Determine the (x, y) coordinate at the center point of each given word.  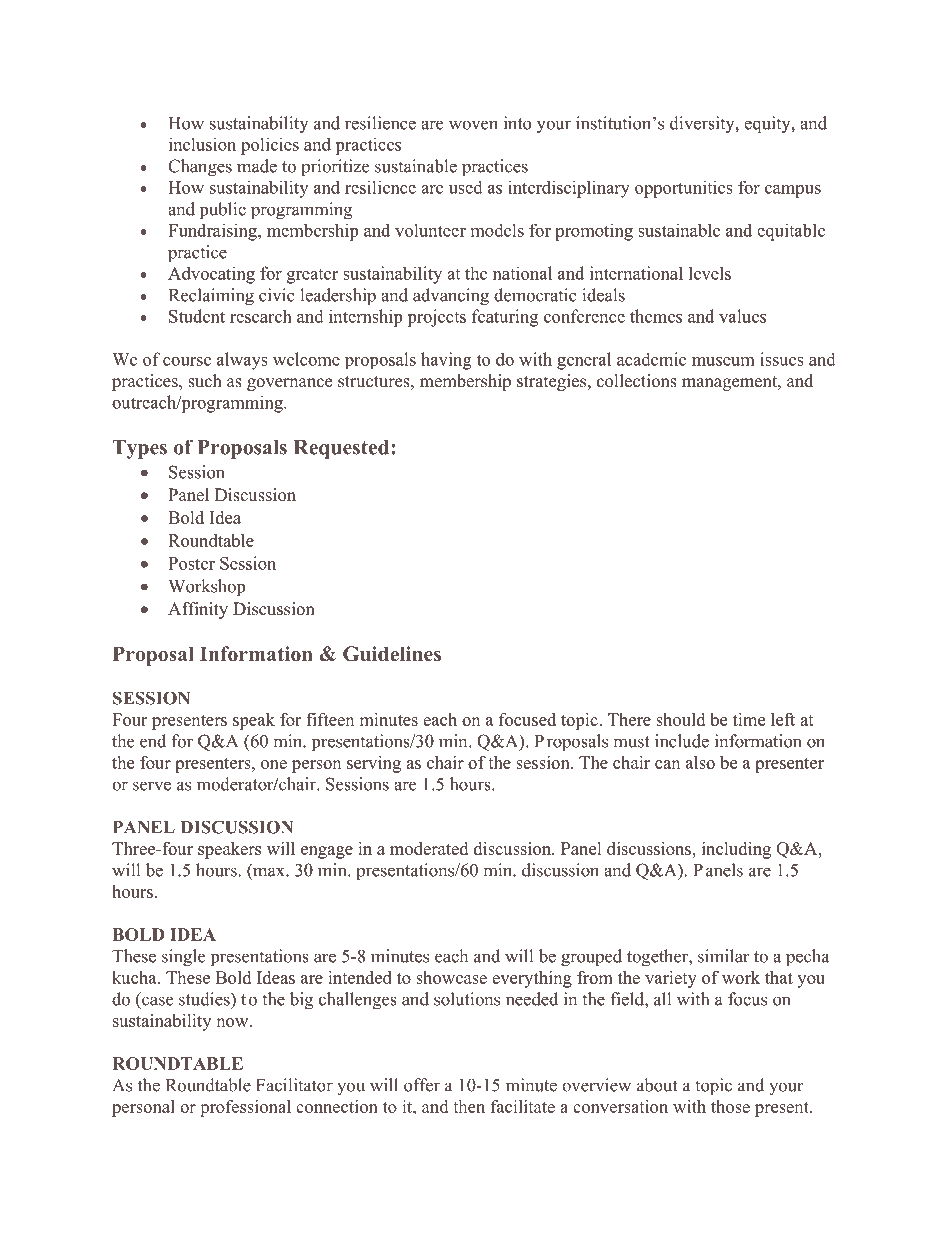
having (446, 361)
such (205, 381)
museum (723, 361)
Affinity (198, 610)
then (469, 1106)
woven (473, 125)
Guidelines (392, 654)
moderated (429, 848)
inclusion (202, 144)
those (730, 1106)
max (270, 872)
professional (245, 1108)
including (736, 850)
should (680, 719)
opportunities (684, 189)
